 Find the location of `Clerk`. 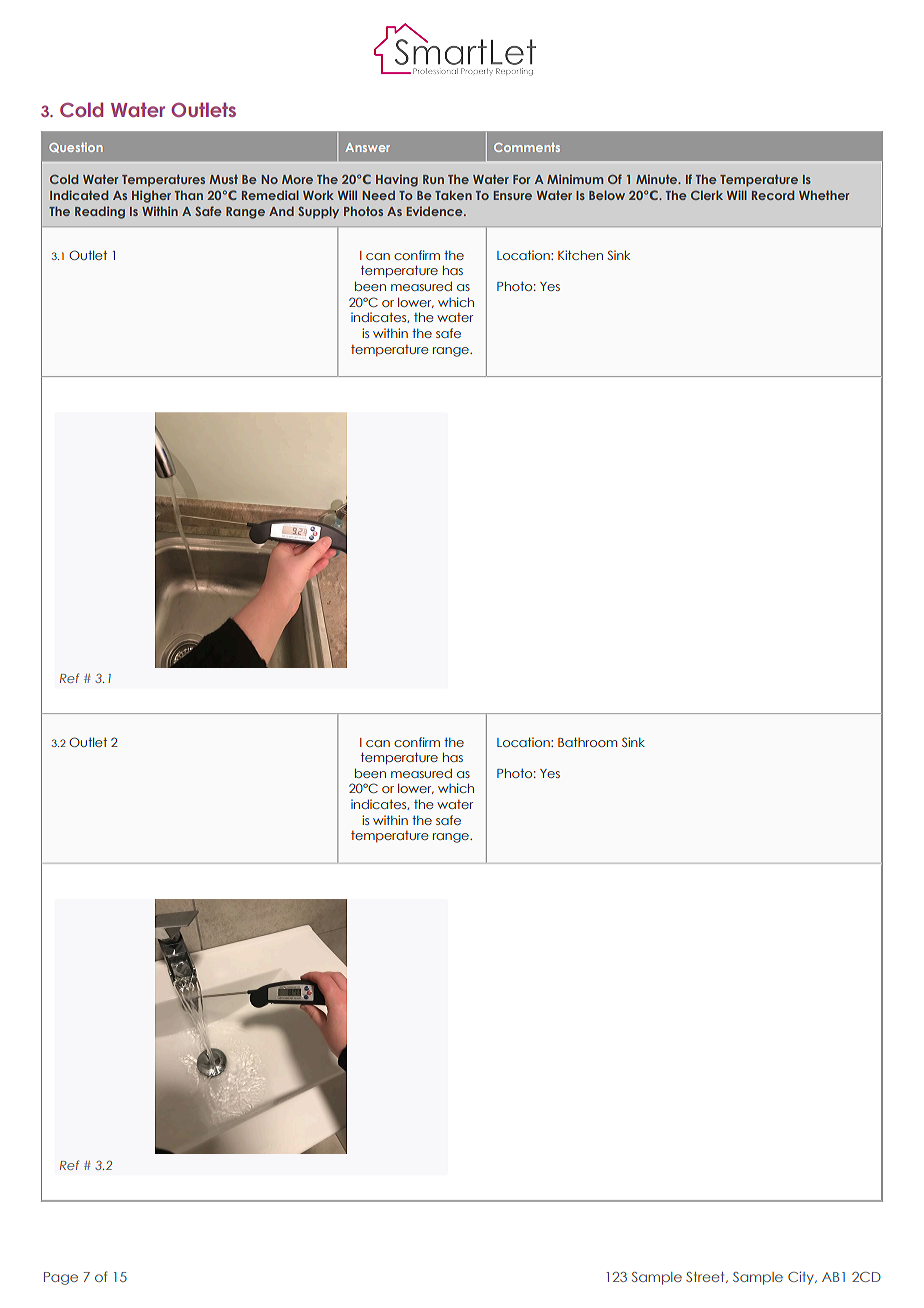

Clerk is located at coordinates (707, 195).
